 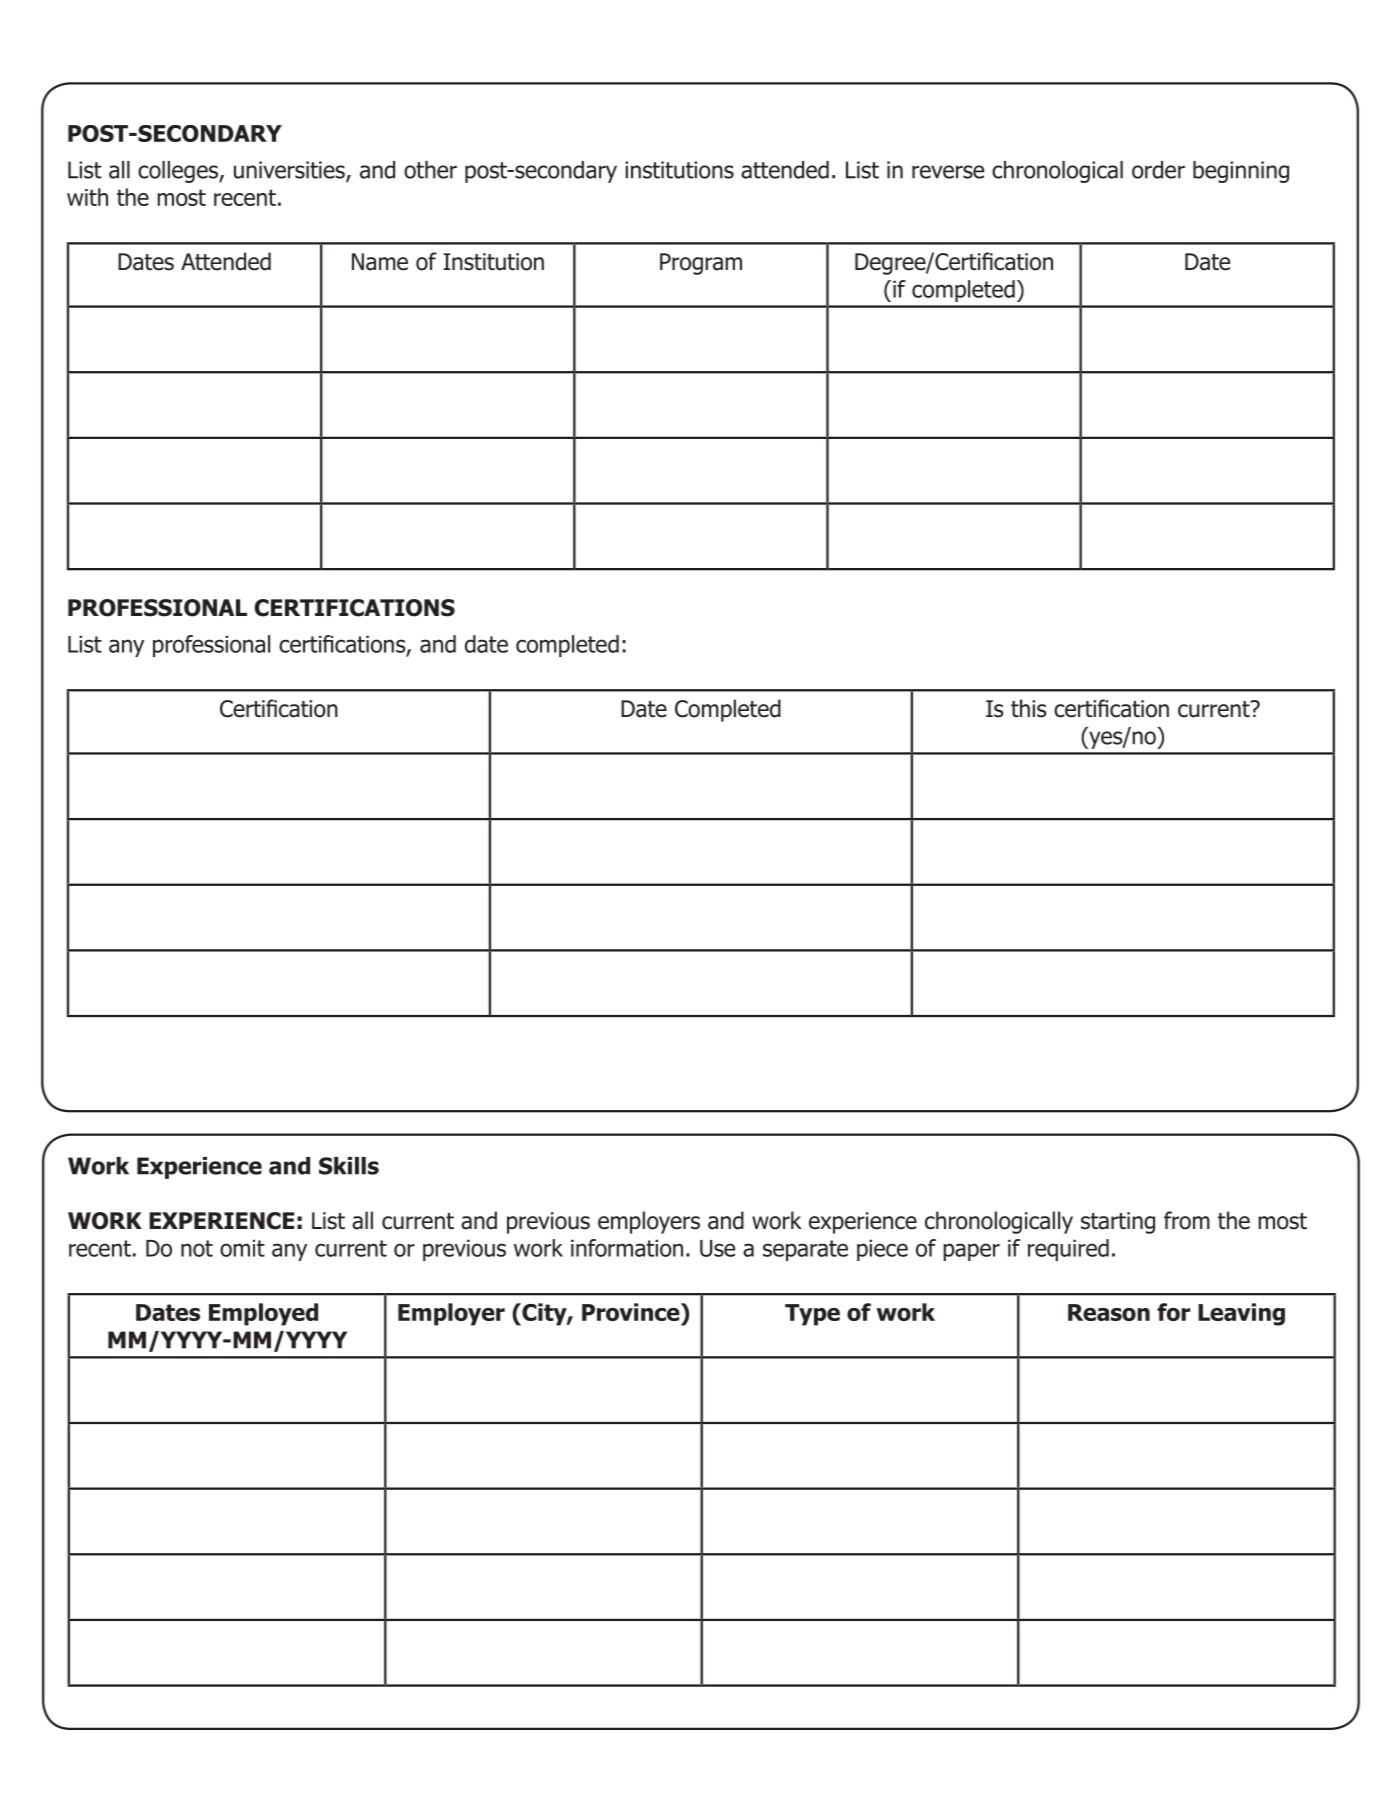 What do you see at coordinates (242, 1248) in the screenshot?
I see `omit` at bounding box center [242, 1248].
